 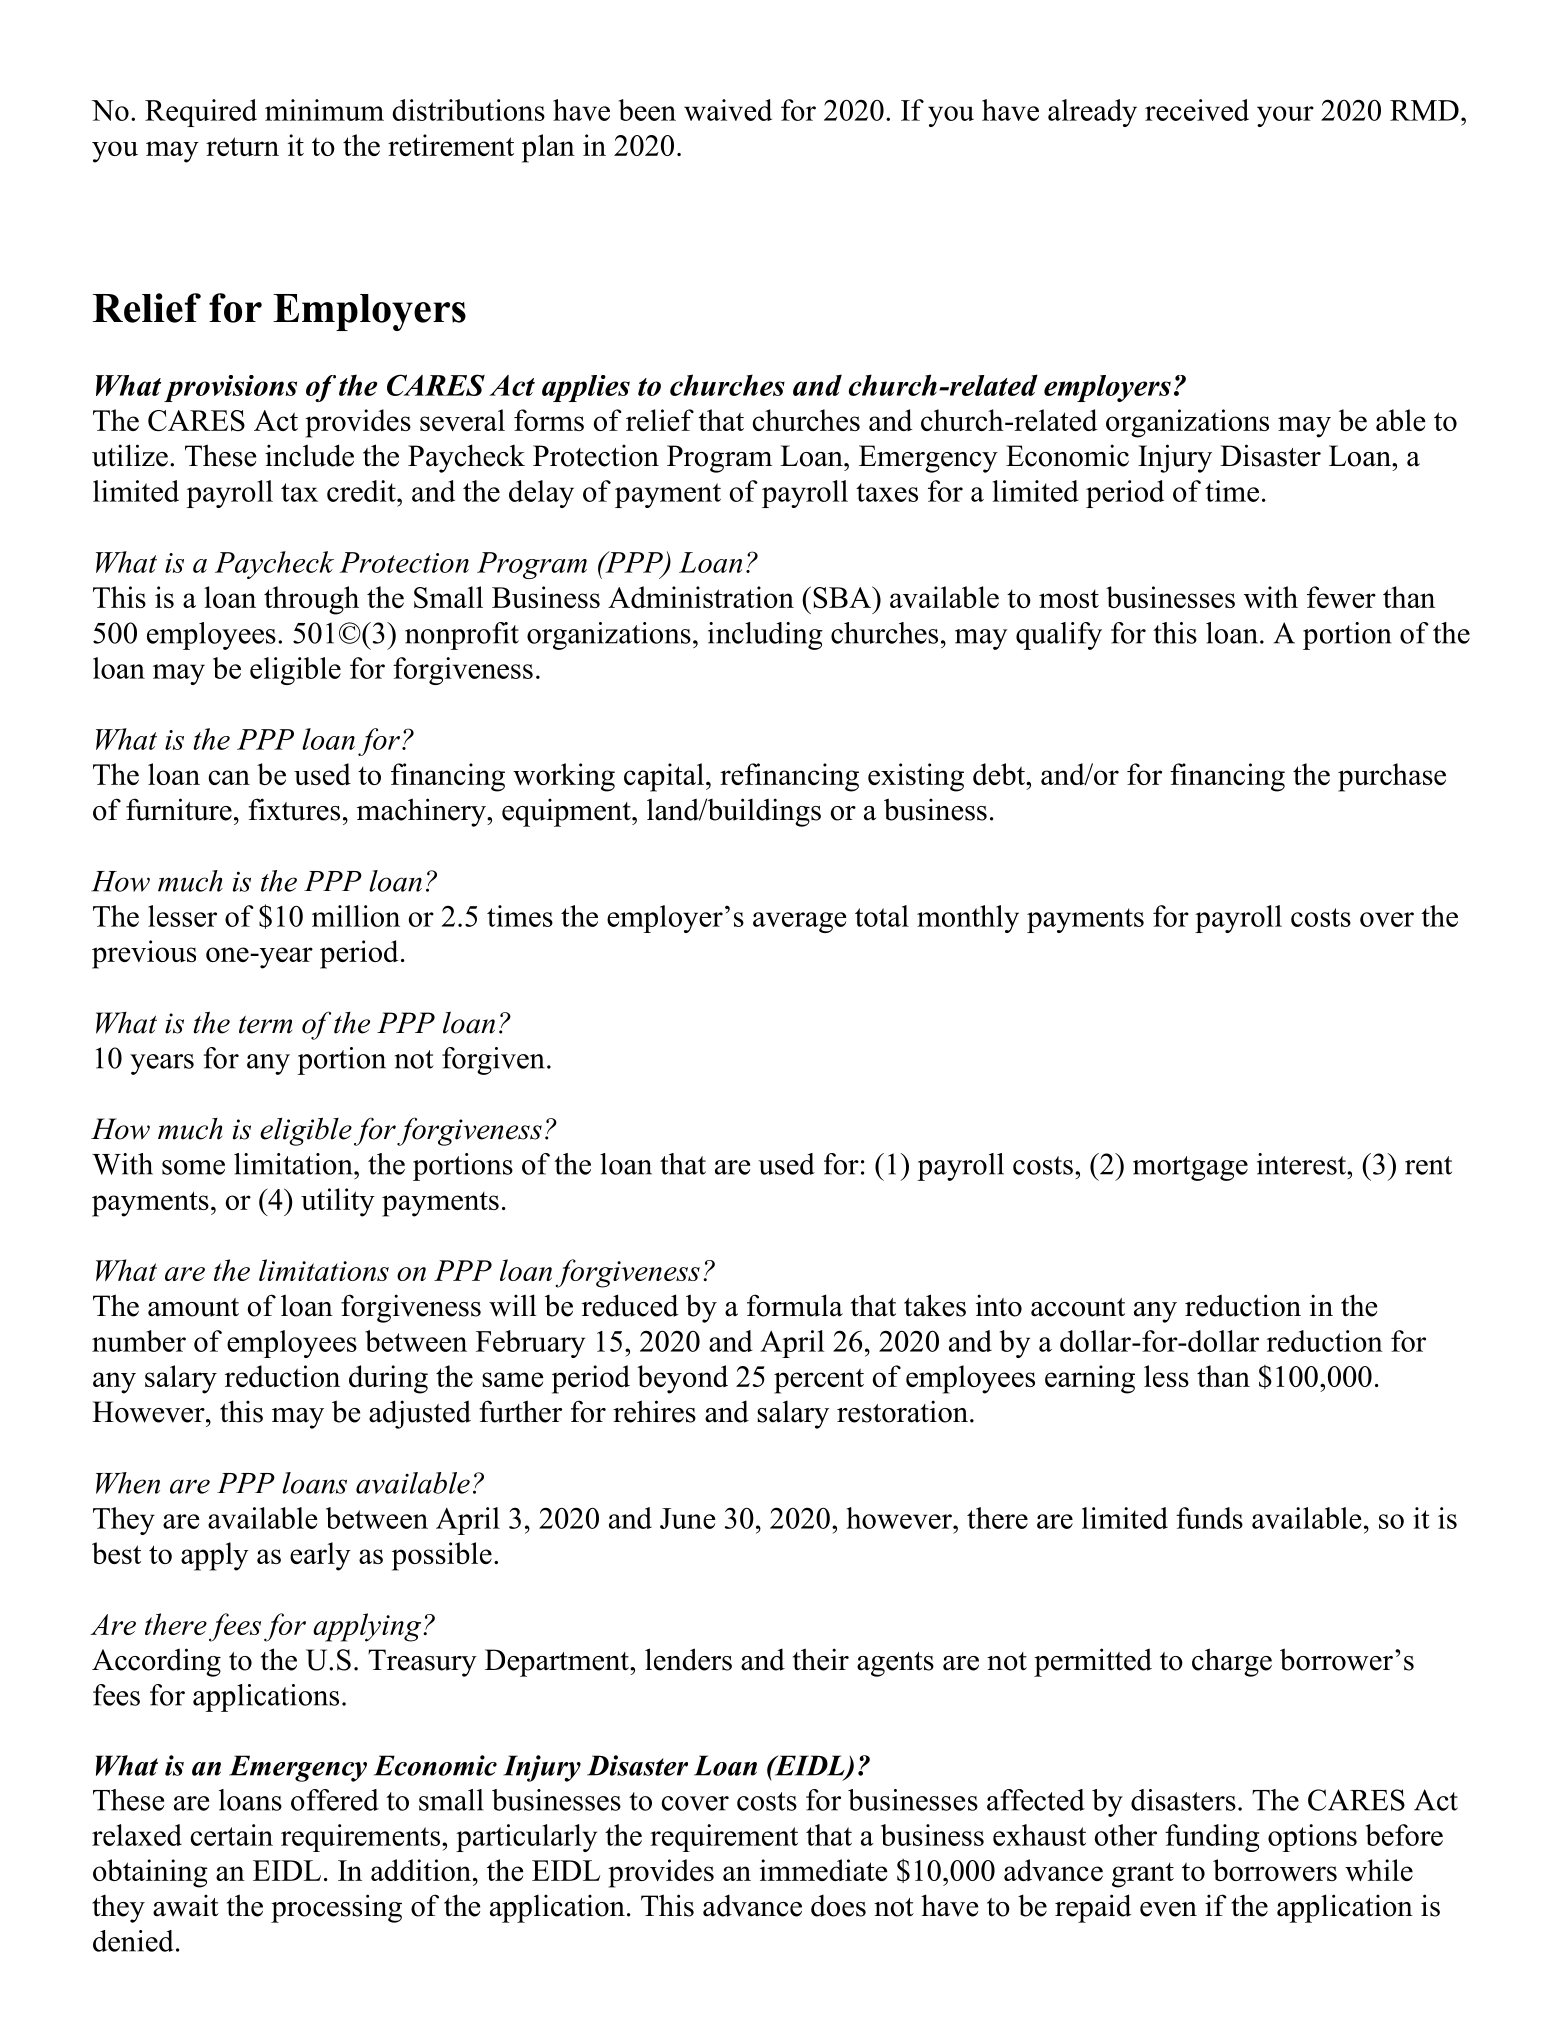 I want to click on options, so click(x=1312, y=1838).
